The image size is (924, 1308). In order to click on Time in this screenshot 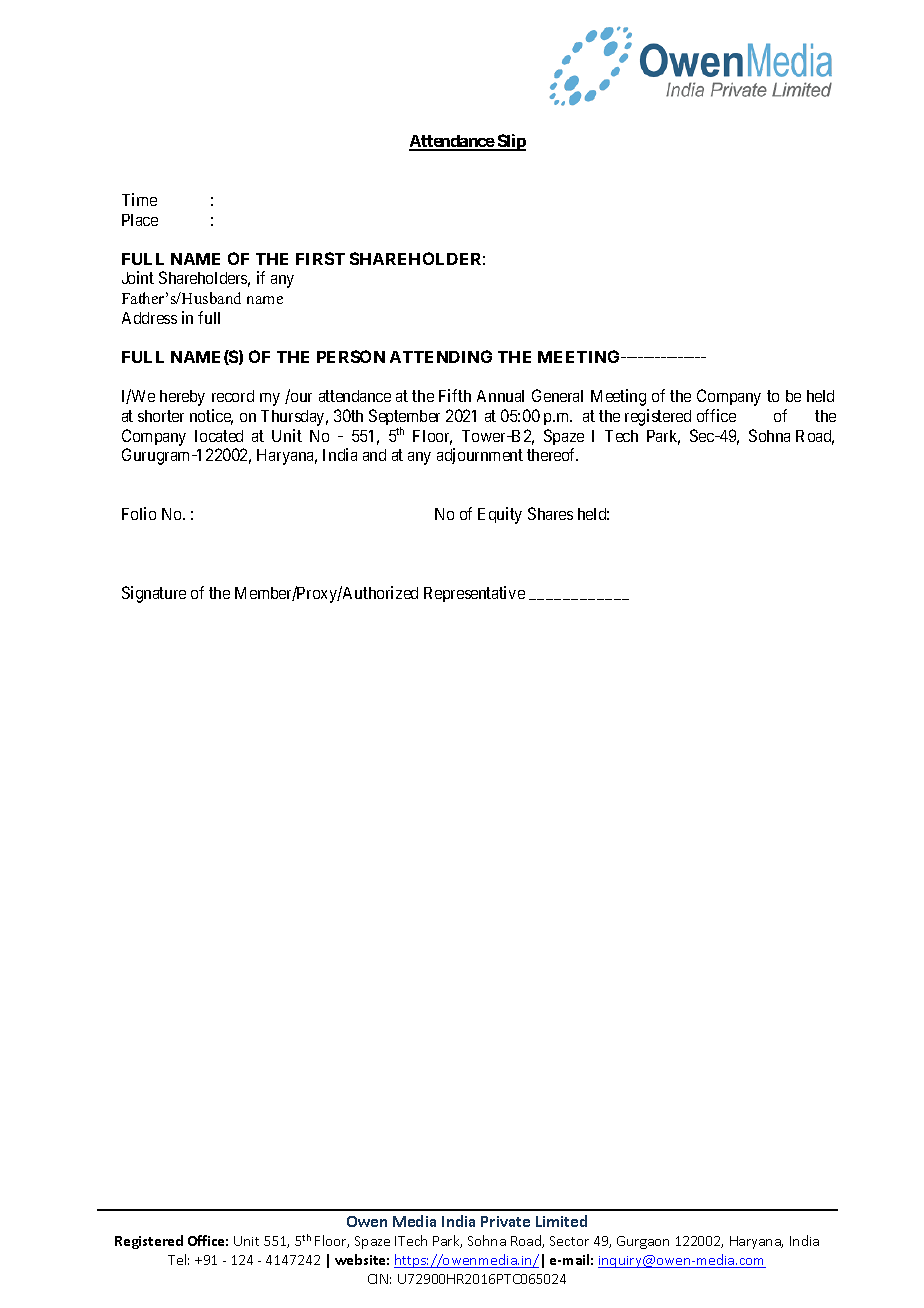, I will do `click(139, 199)`.
